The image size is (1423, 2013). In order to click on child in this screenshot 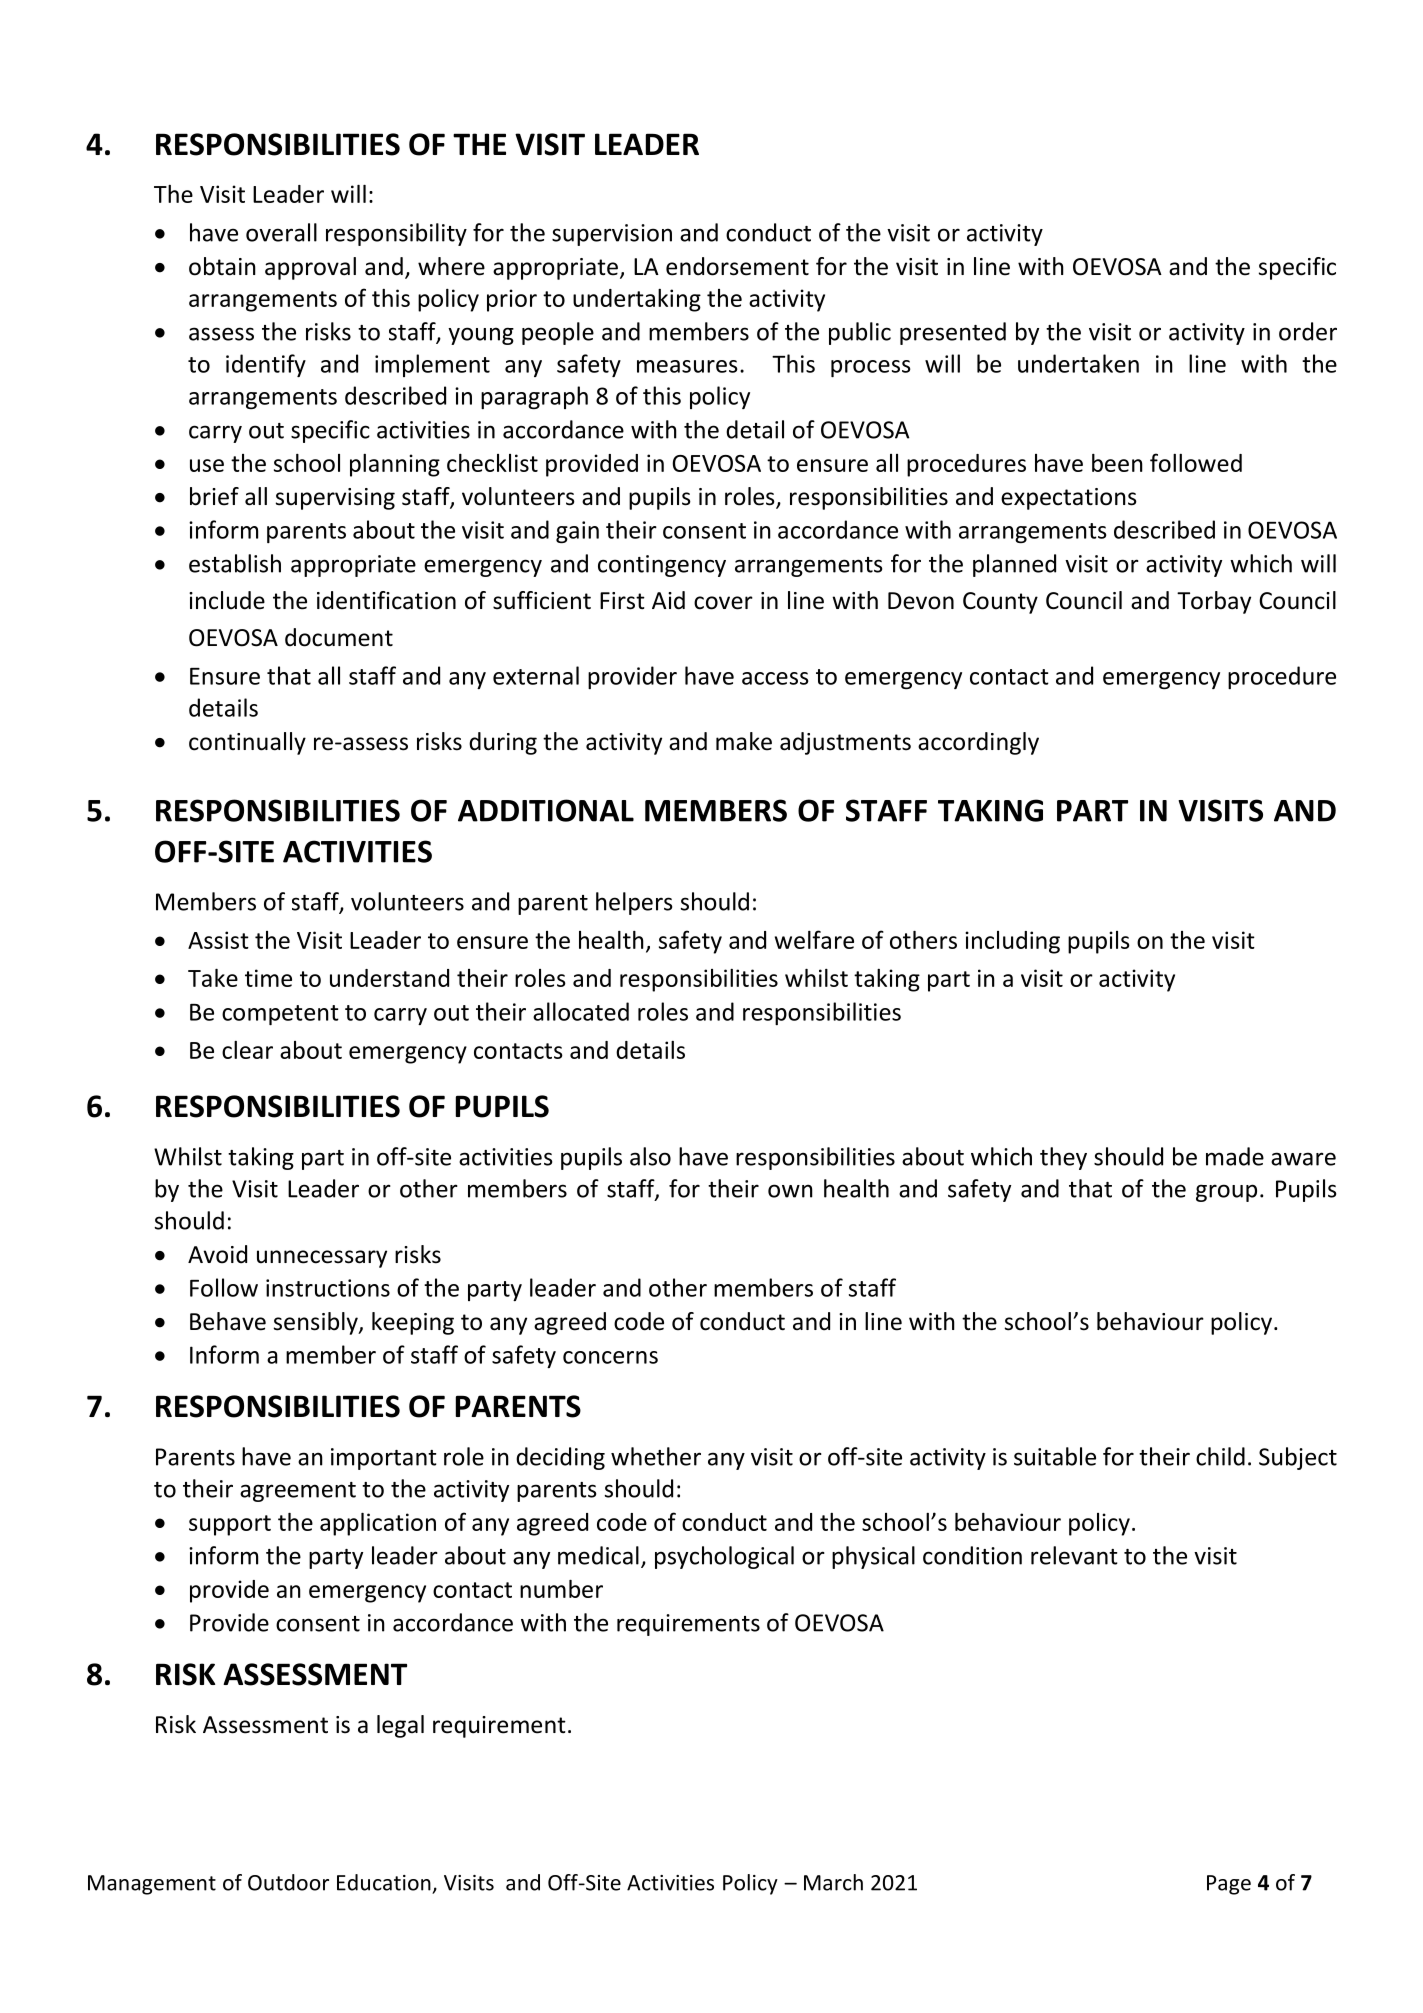, I will do `click(1220, 1456)`.
